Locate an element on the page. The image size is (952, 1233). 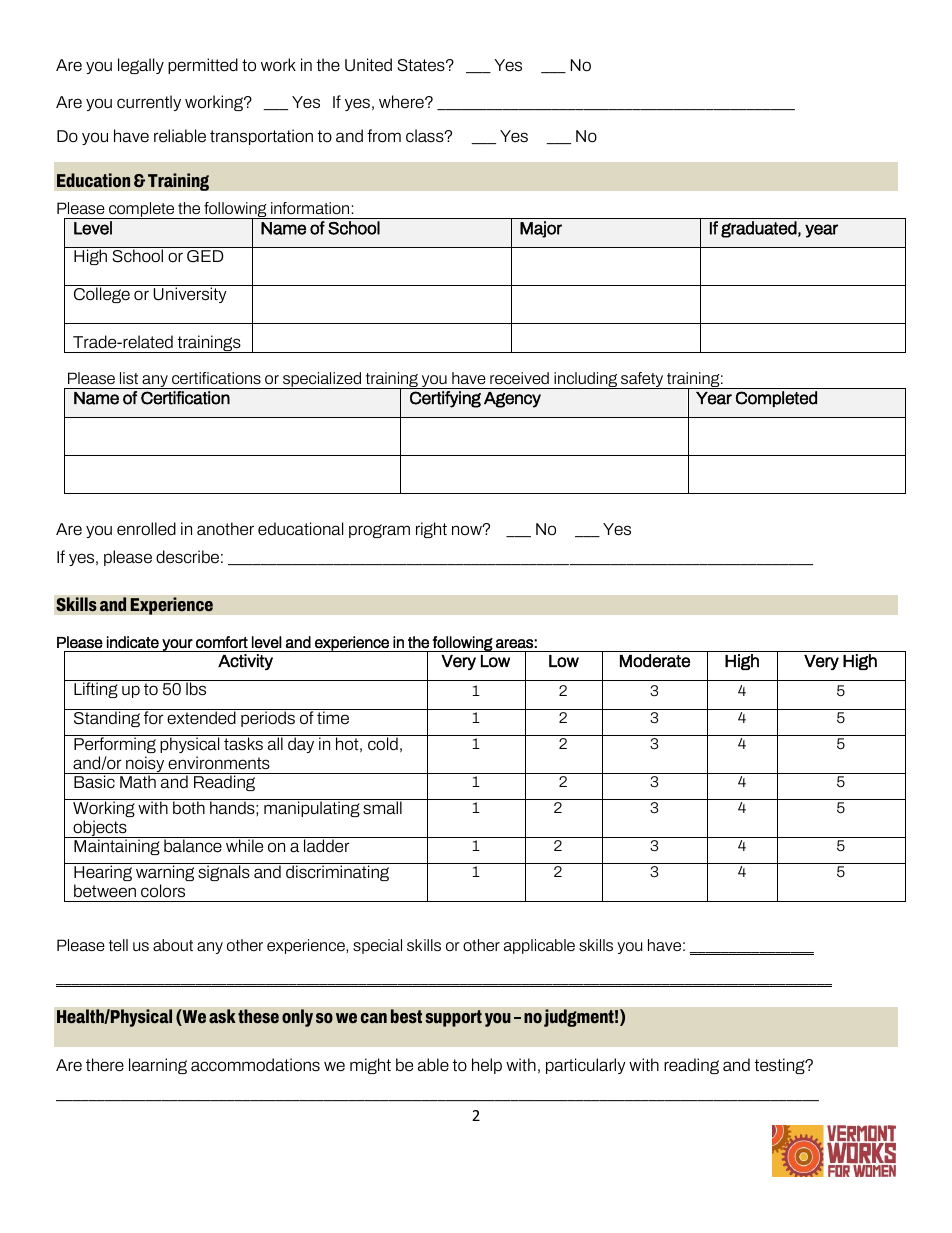
extended is located at coordinates (201, 718).
